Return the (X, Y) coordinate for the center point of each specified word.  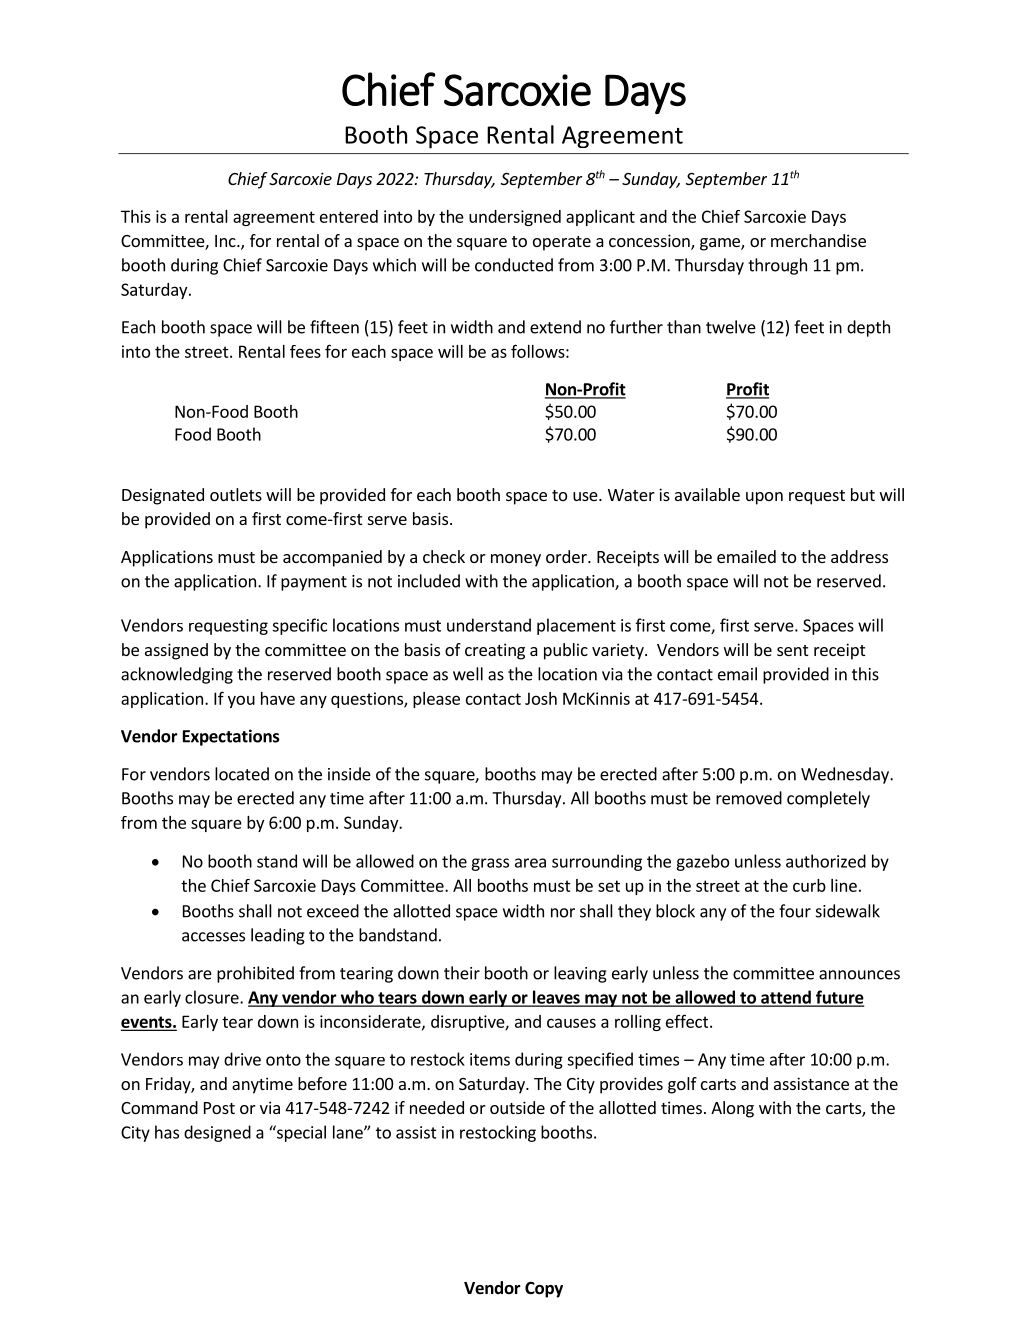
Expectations (231, 737)
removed (749, 798)
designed (217, 1133)
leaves (556, 998)
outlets (236, 494)
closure (213, 997)
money (516, 560)
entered (349, 216)
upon (764, 498)
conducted (514, 265)
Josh (541, 698)
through (777, 266)
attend (786, 998)
